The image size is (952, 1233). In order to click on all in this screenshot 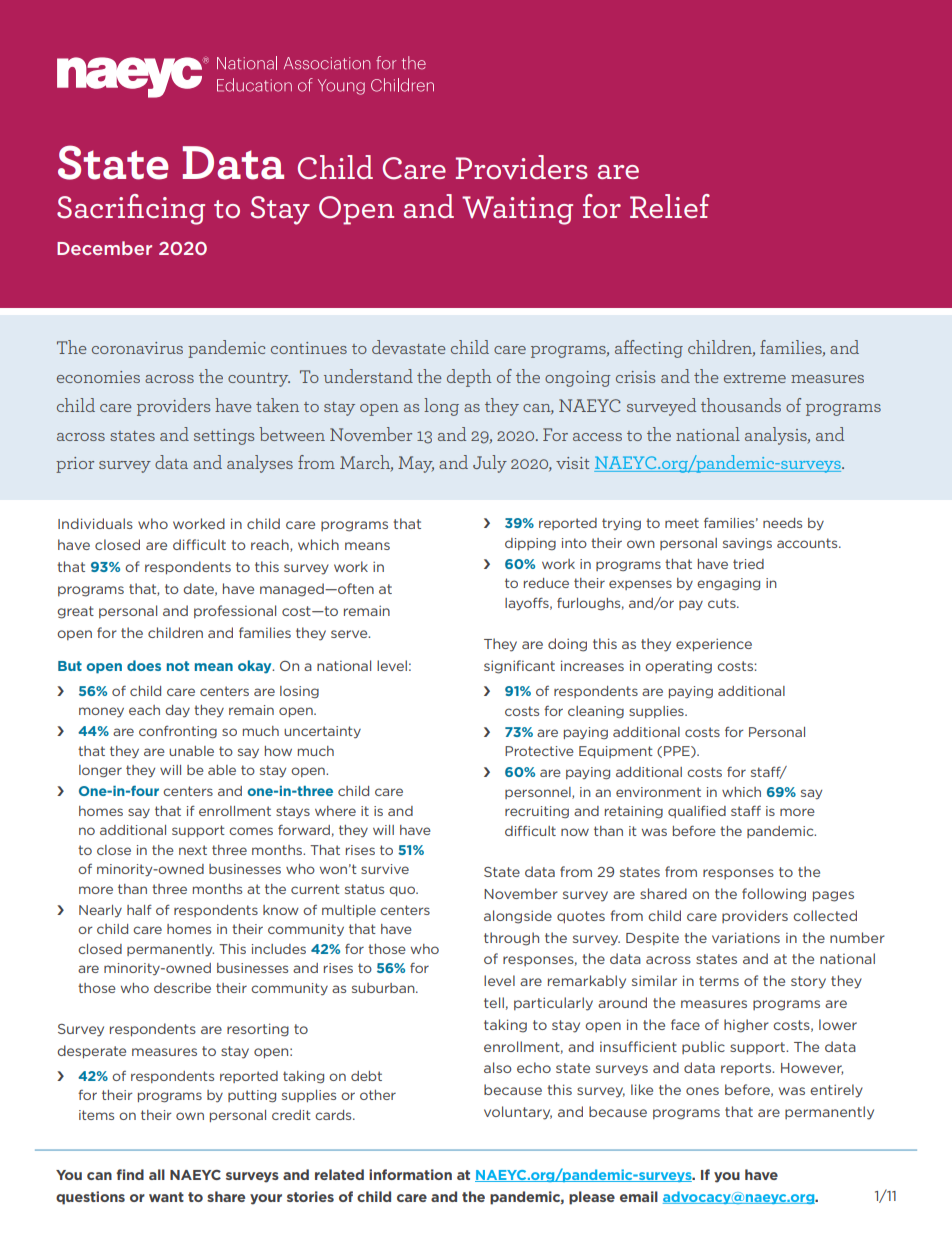, I will do `click(157, 1174)`.
